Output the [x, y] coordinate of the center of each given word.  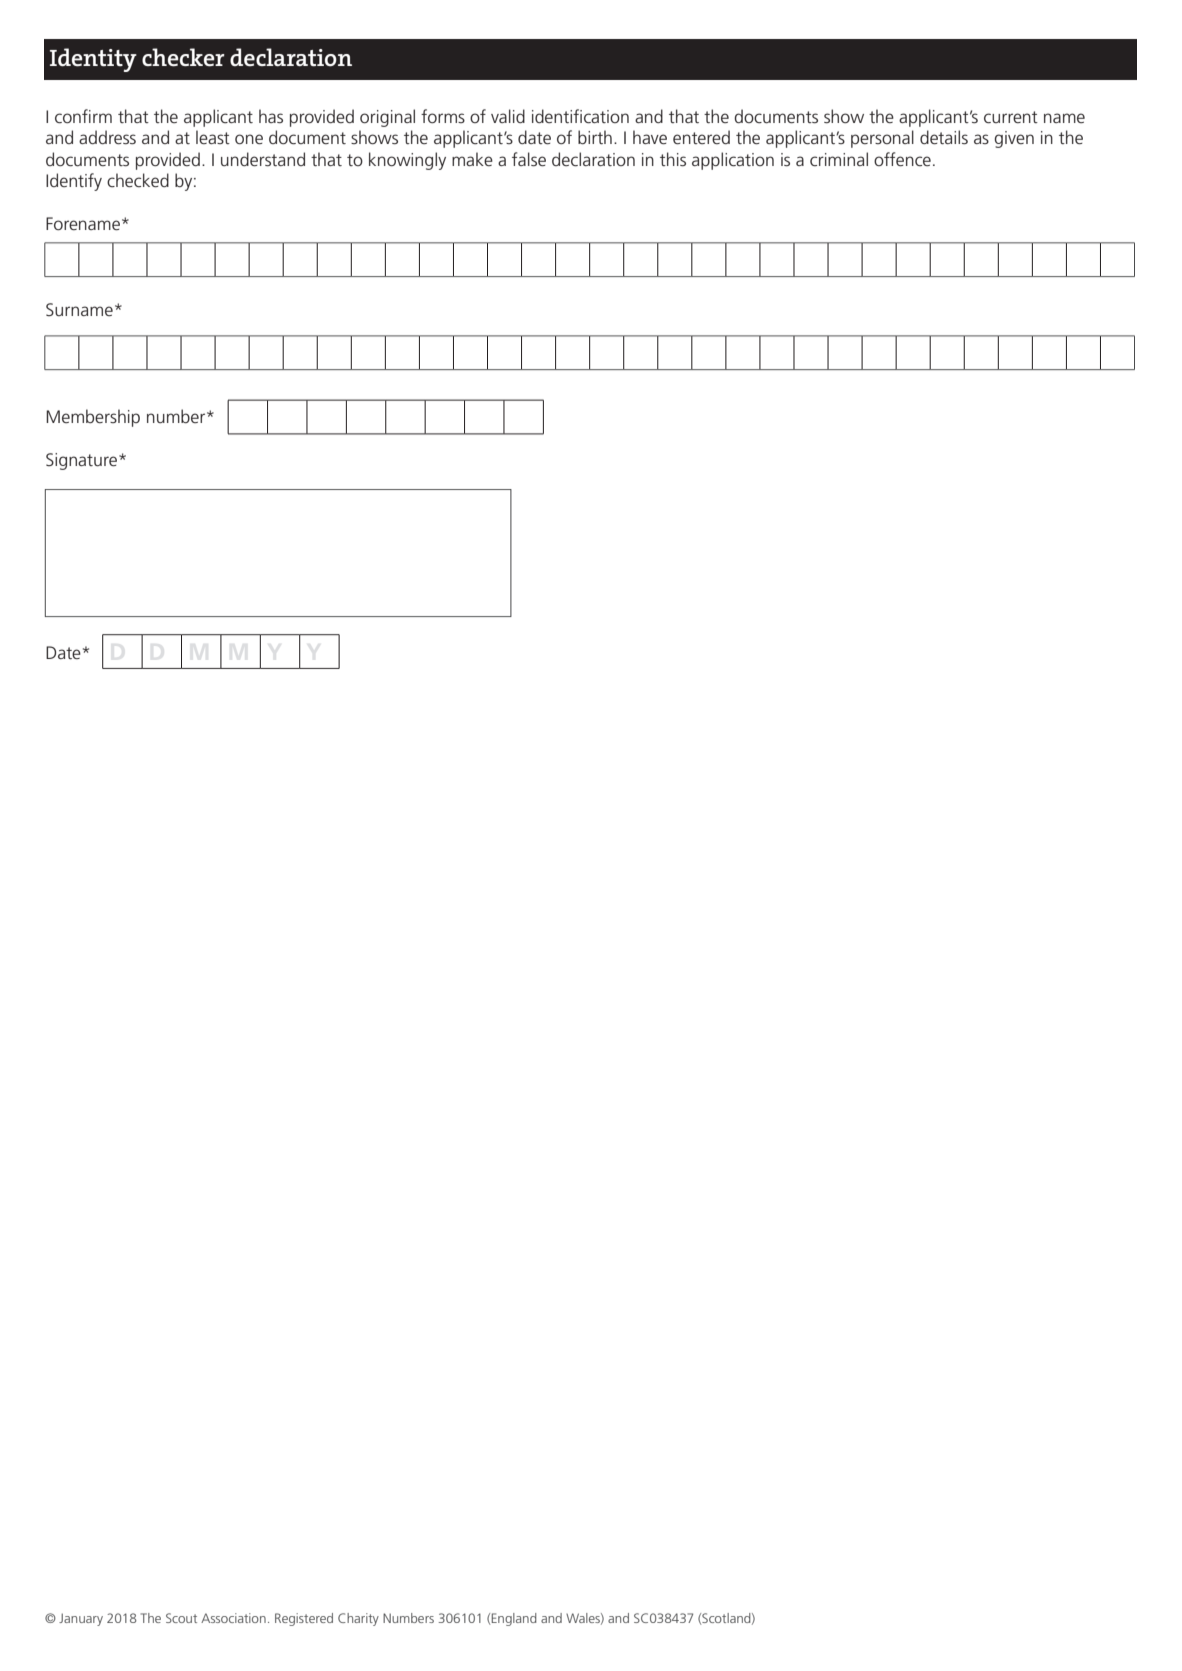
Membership [93, 418]
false [529, 159]
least [213, 137]
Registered [304, 1619]
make [472, 159]
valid [508, 116]
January [81, 1619]
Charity [358, 1619]
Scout [181, 1618]
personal [882, 139]
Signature [81, 461]
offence [902, 159]
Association [233, 1618]
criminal [839, 159]
